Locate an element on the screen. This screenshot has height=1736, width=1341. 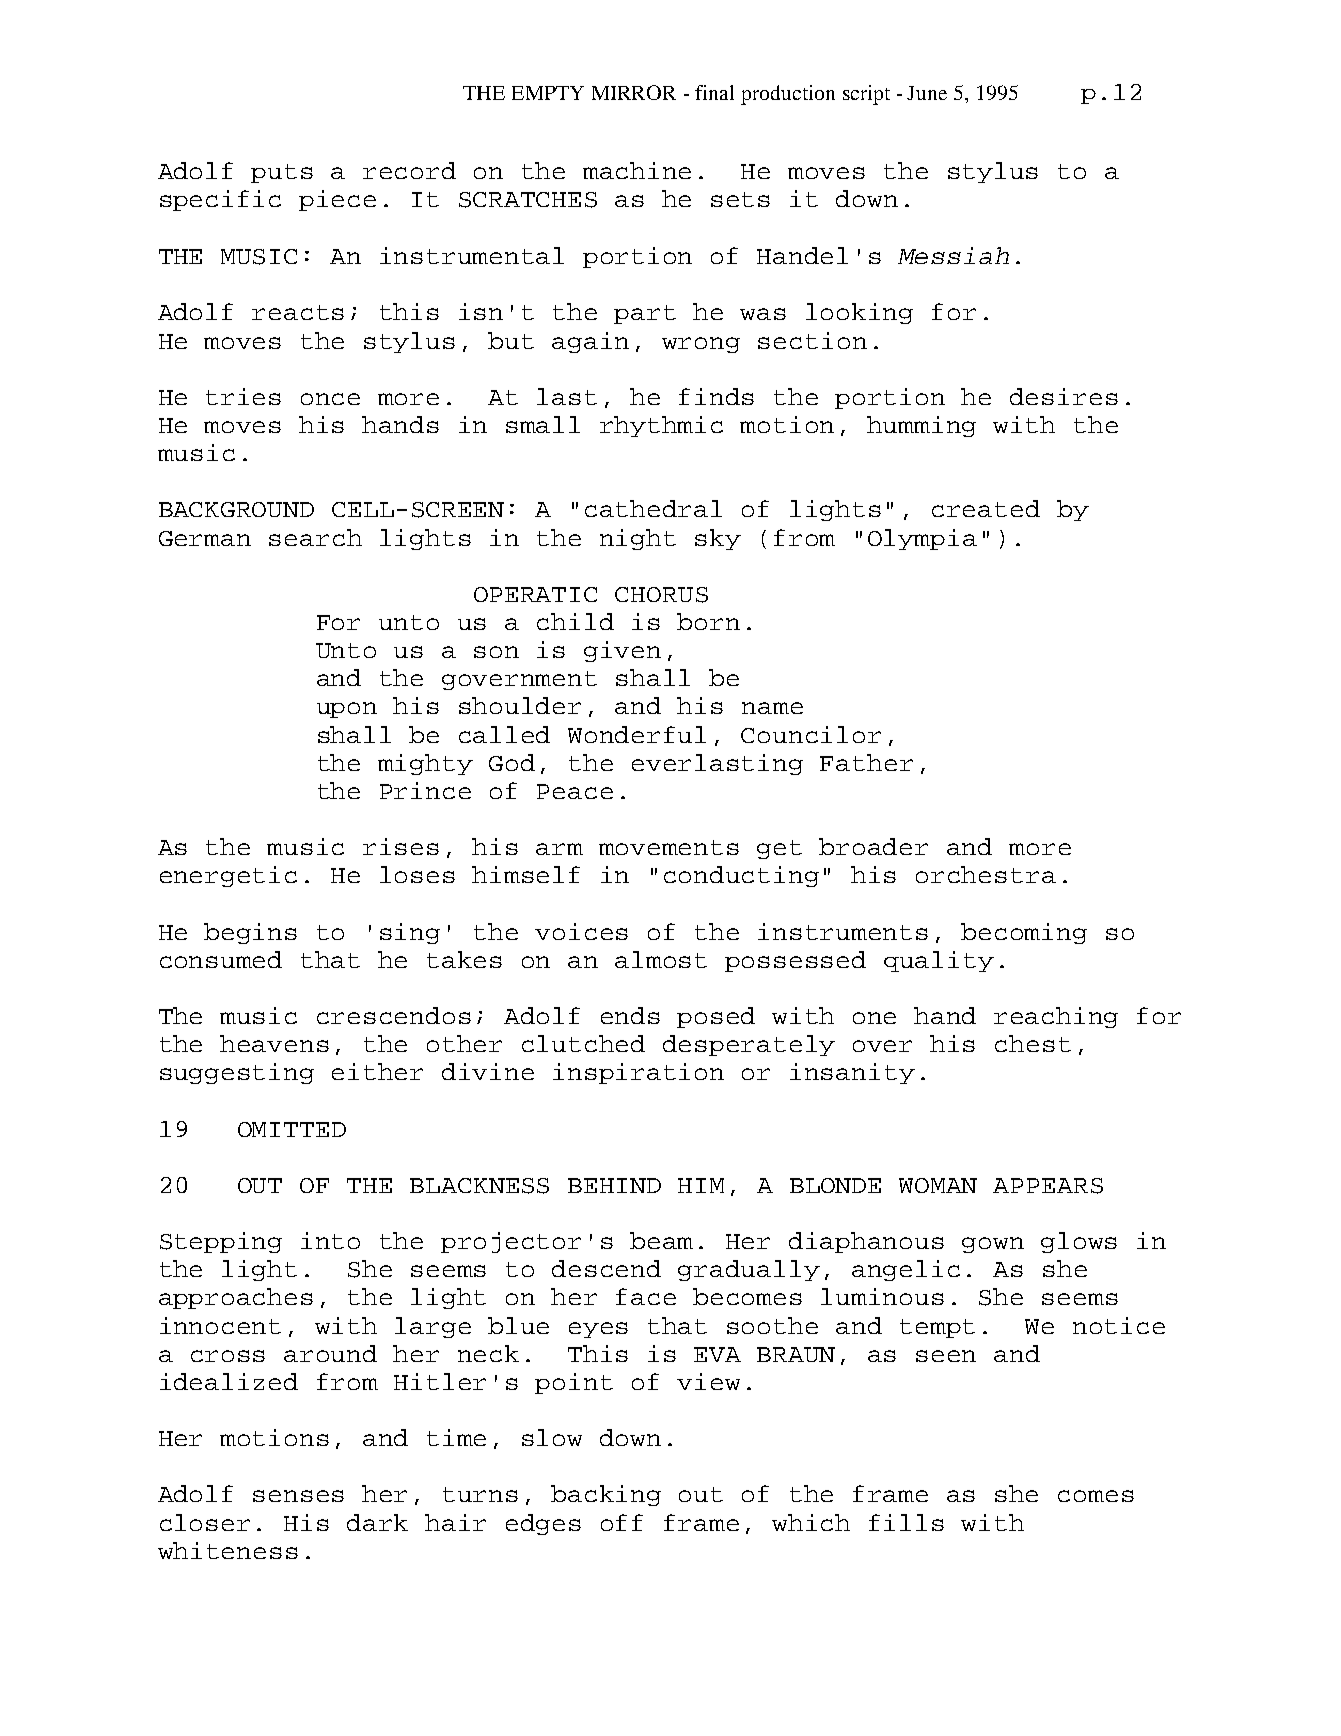
June is located at coordinates (927, 93).
